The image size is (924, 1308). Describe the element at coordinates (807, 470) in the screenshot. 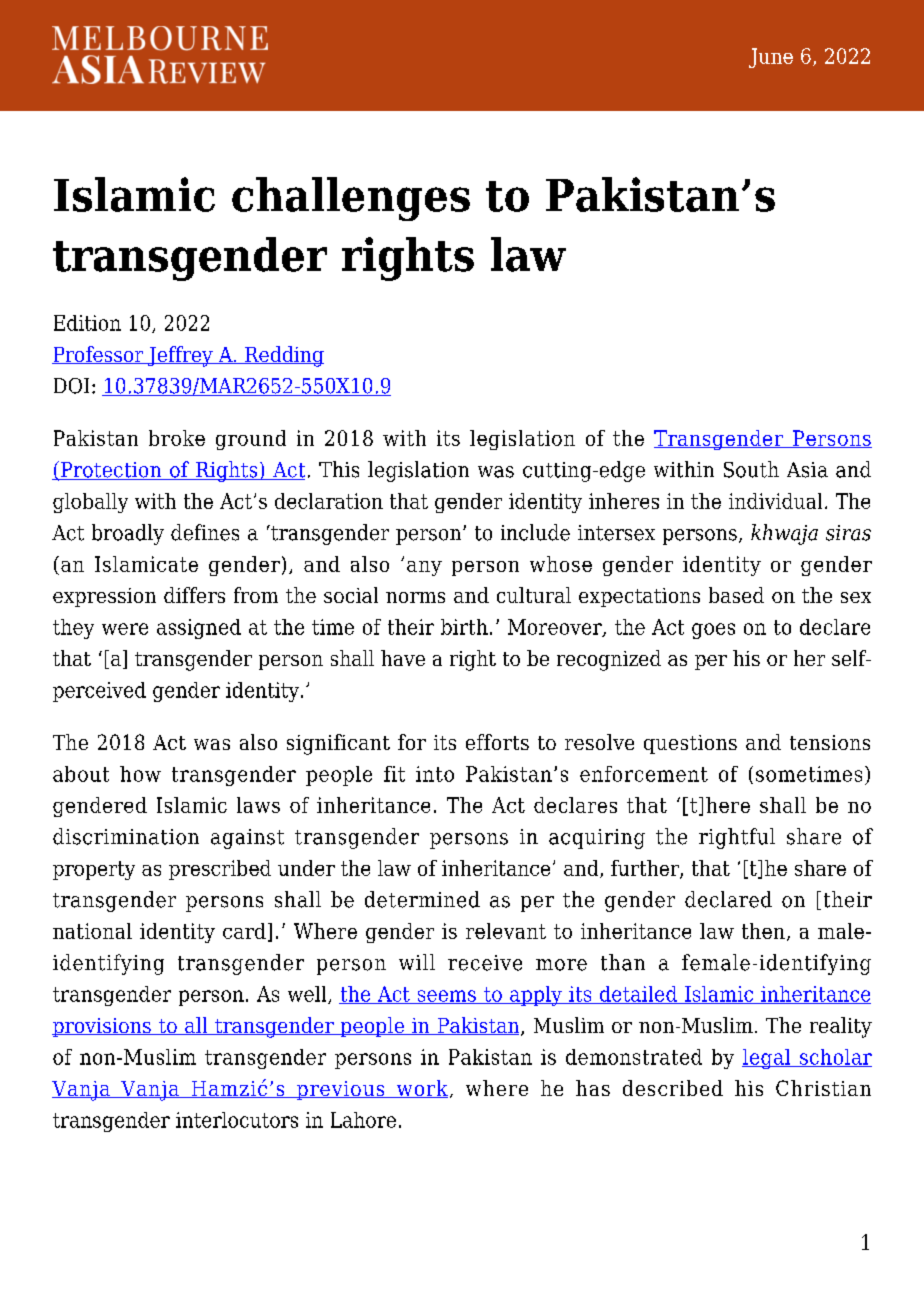

I see `Asia` at that location.
